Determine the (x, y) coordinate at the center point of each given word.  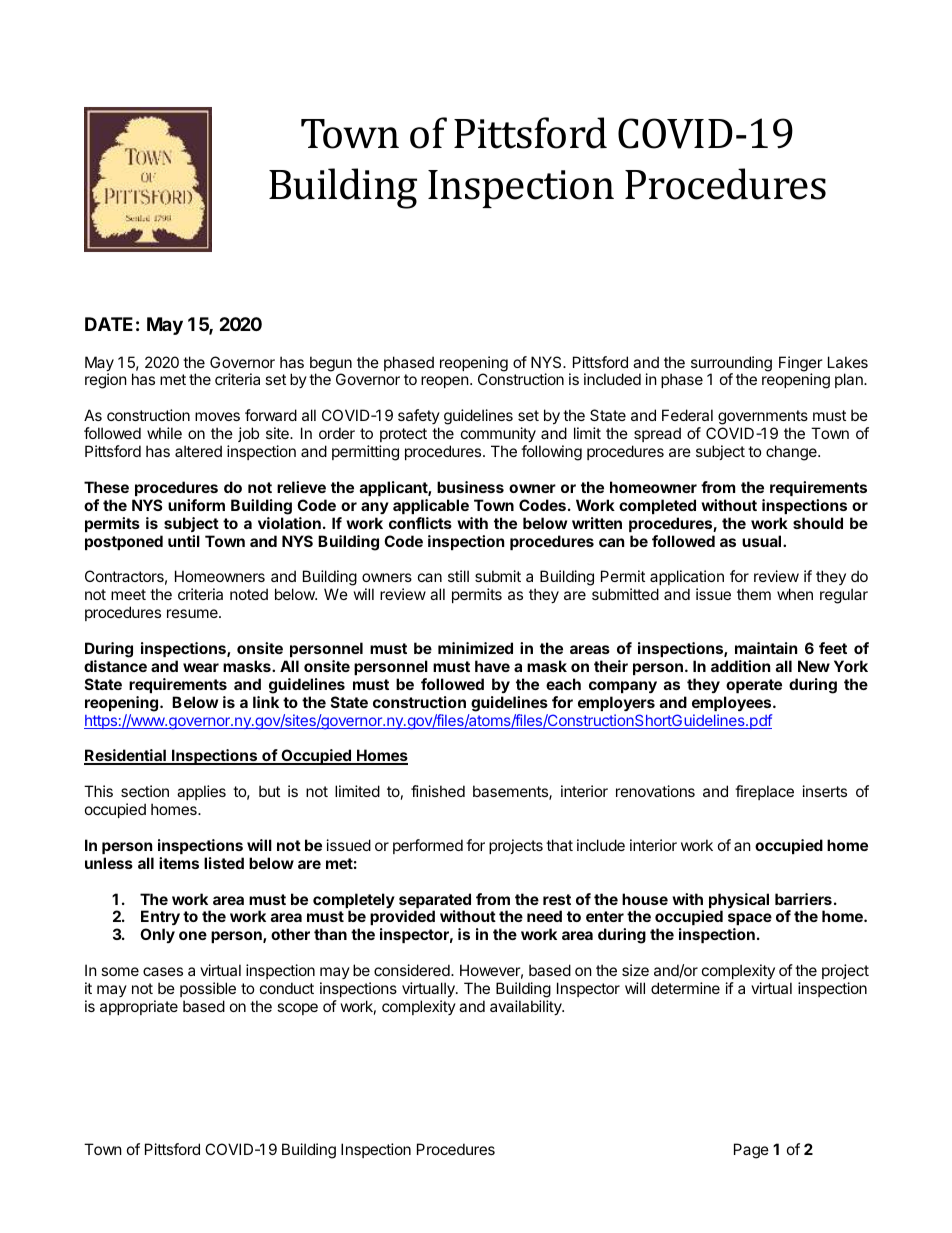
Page (751, 1151)
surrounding (731, 365)
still (458, 576)
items (179, 863)
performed (428, 846)
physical (739, 902)
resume (193, 613)
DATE (109, 324)
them (754, 594)
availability (527, 1007)
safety (419, 418)
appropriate (139, 1007)
